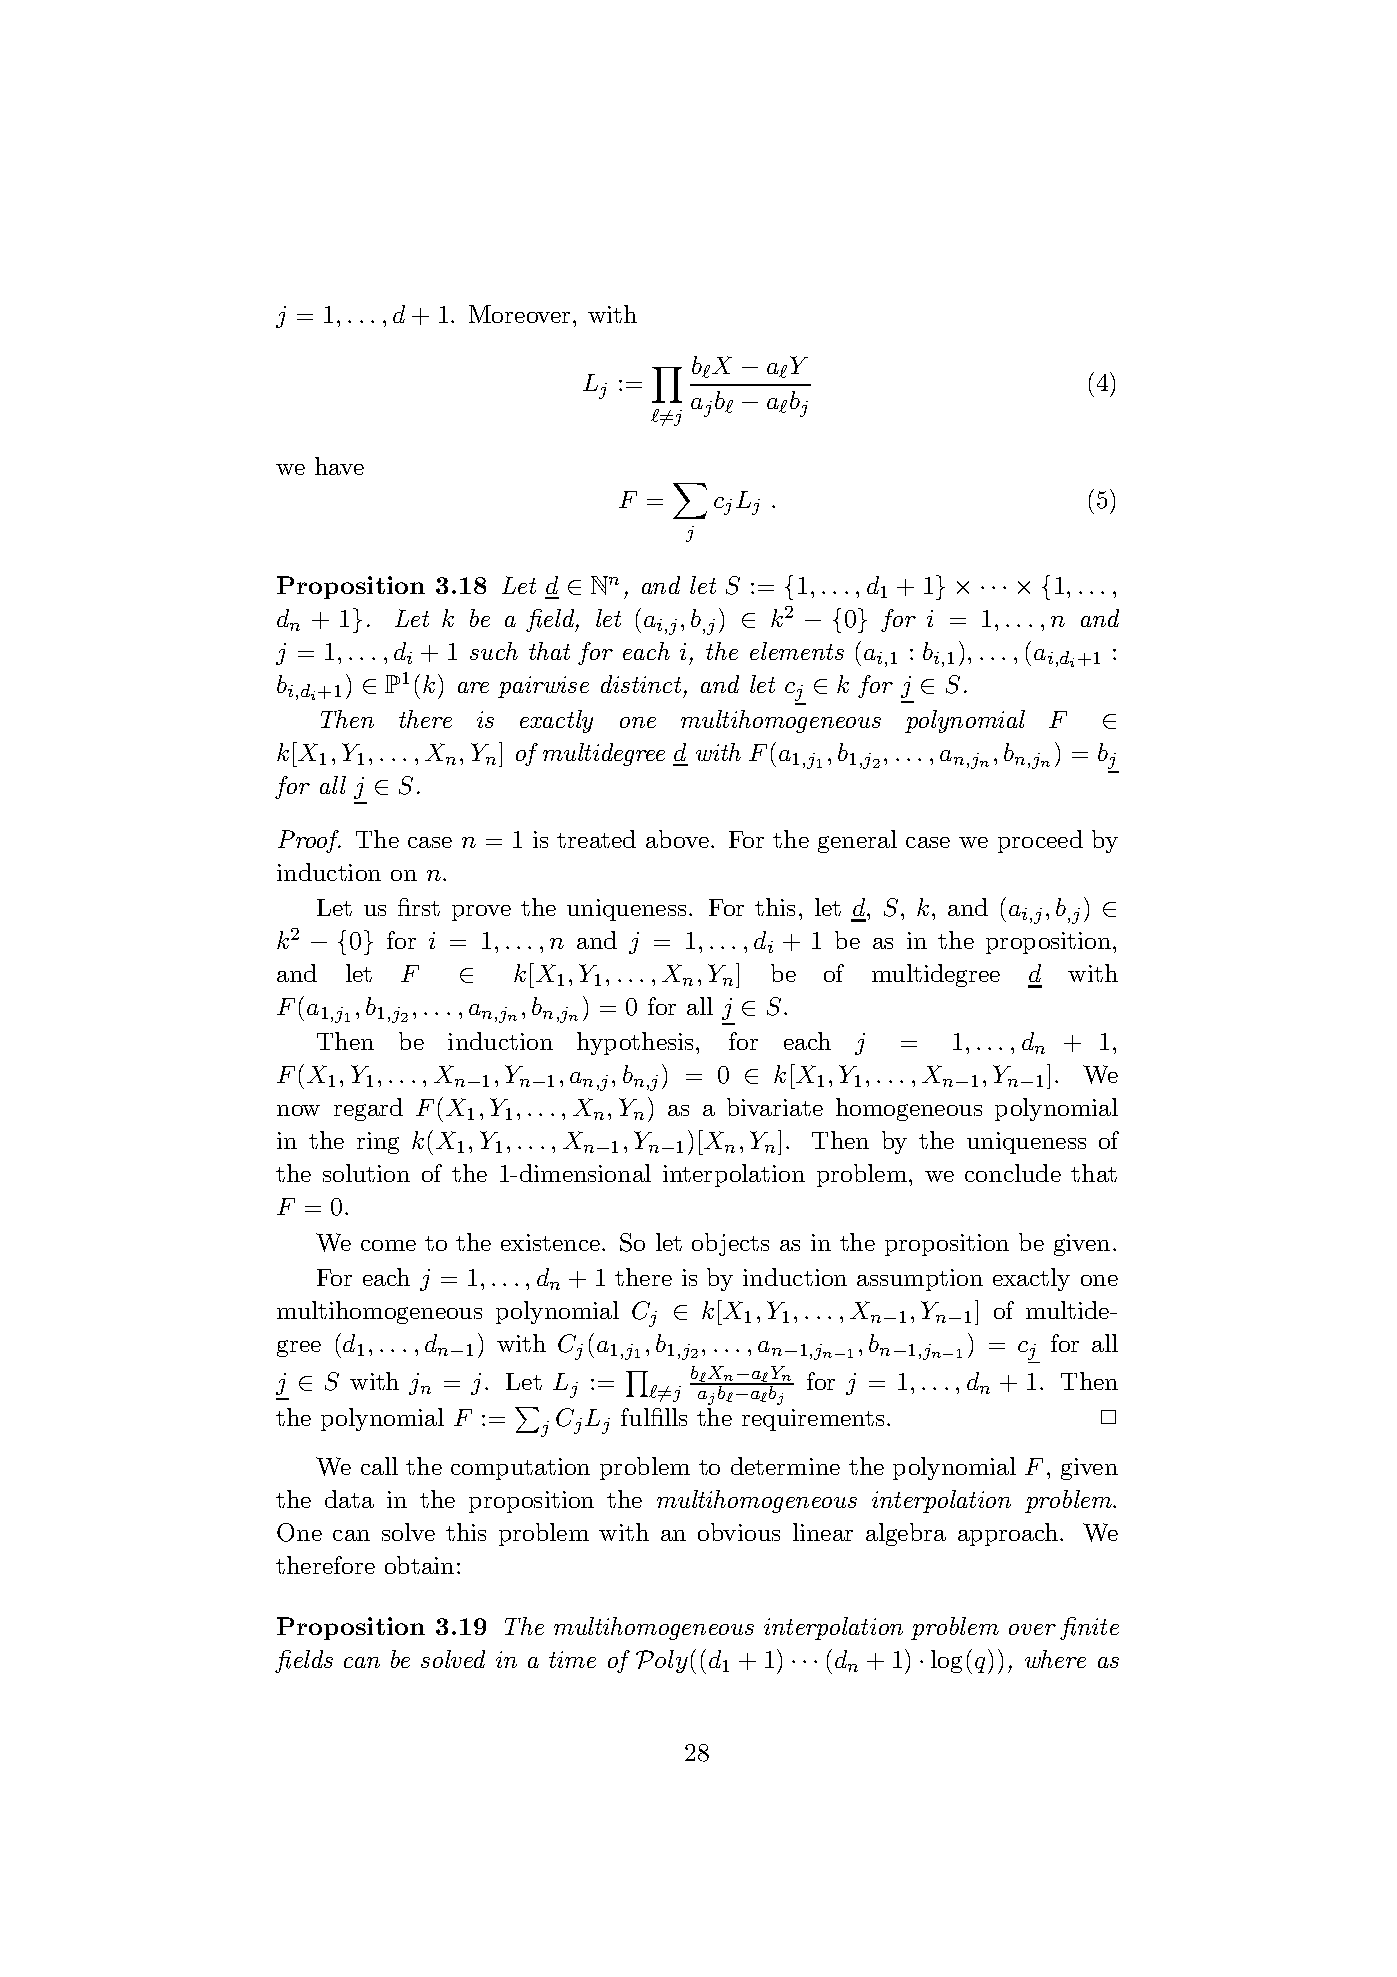 This screenshot has width=1397, height=1977. I want to click on distinct, so click(643, 685).
